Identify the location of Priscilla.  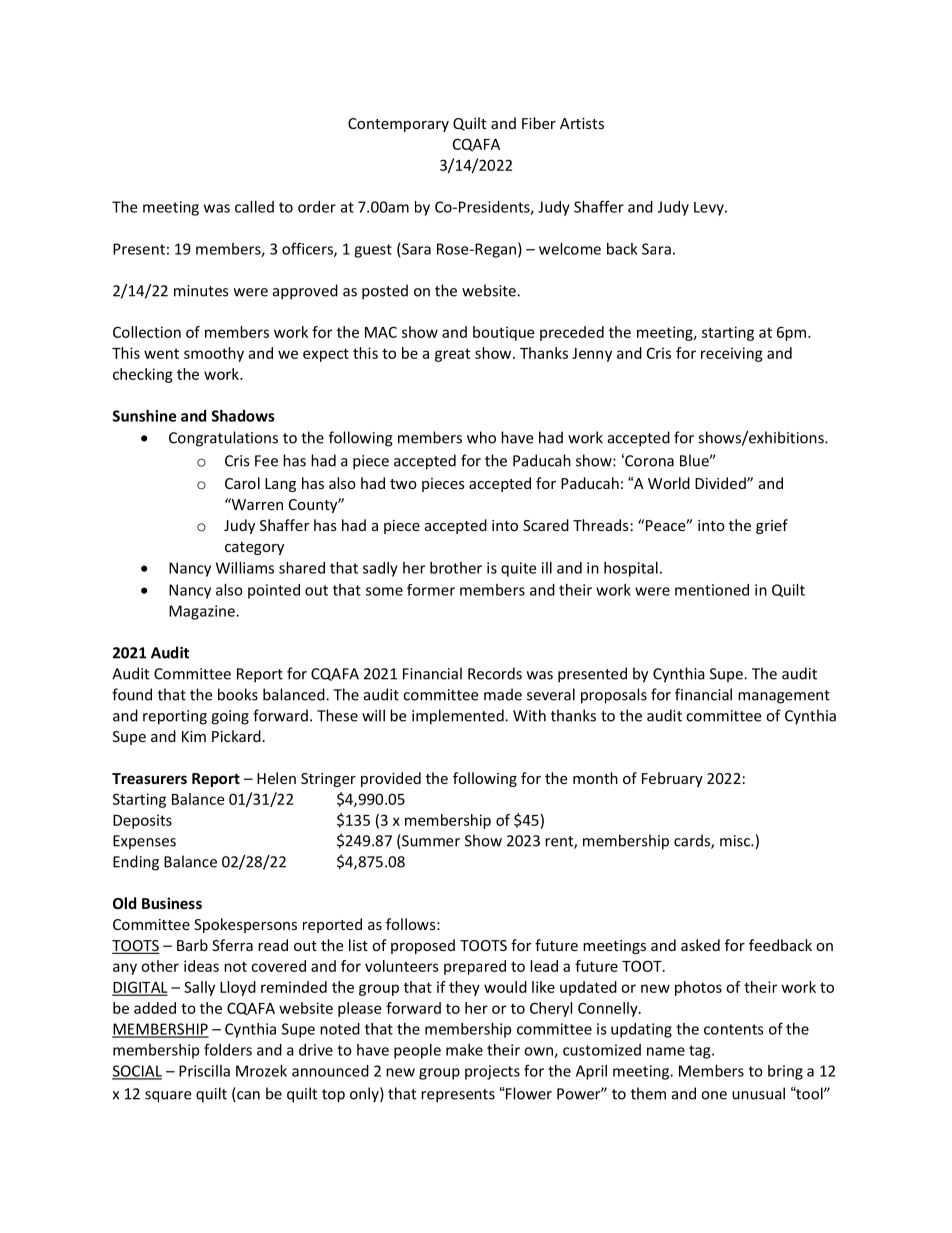
(204, 1071).
